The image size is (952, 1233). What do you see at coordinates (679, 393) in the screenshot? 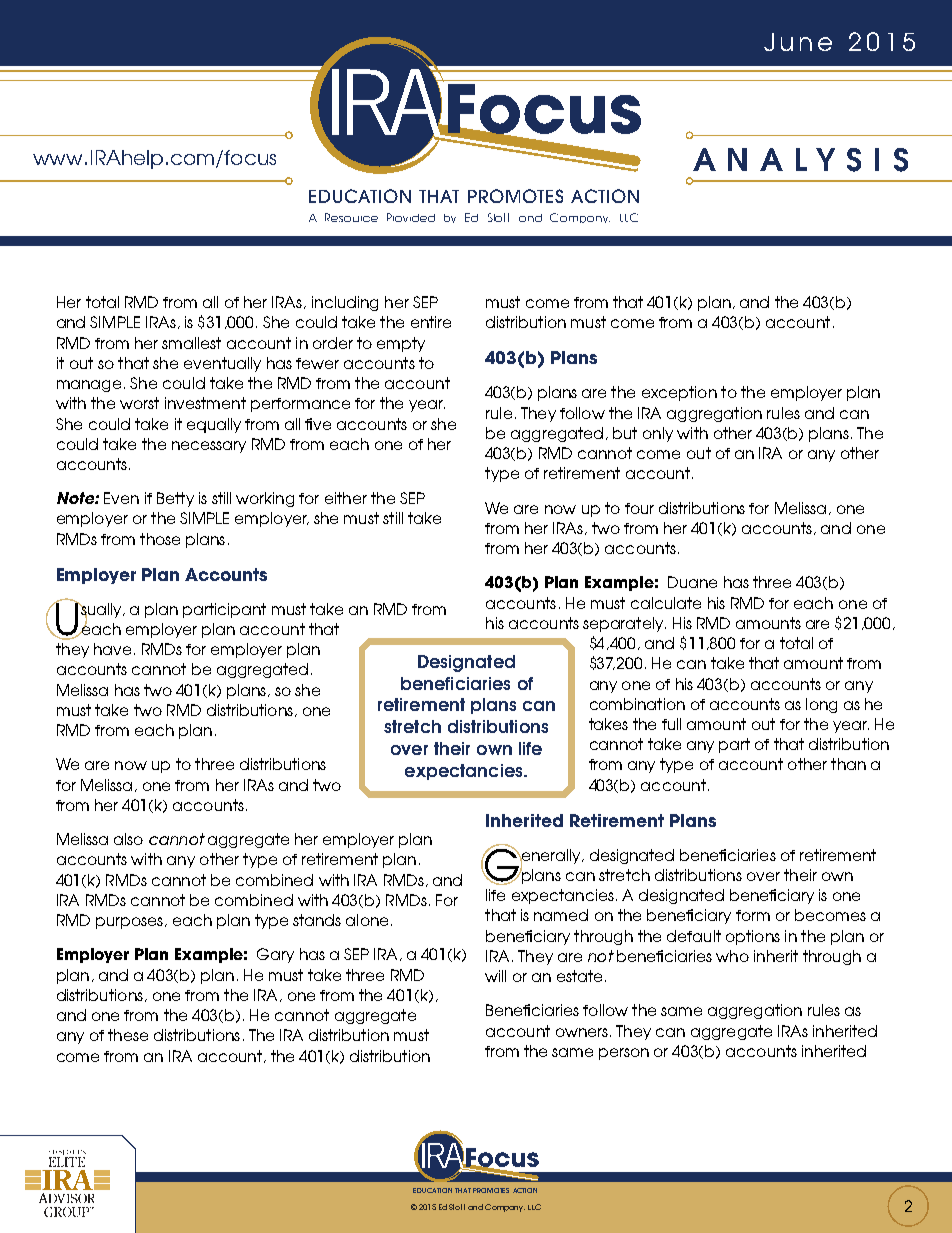
I see `exception` at bounding box center [679, 393].
